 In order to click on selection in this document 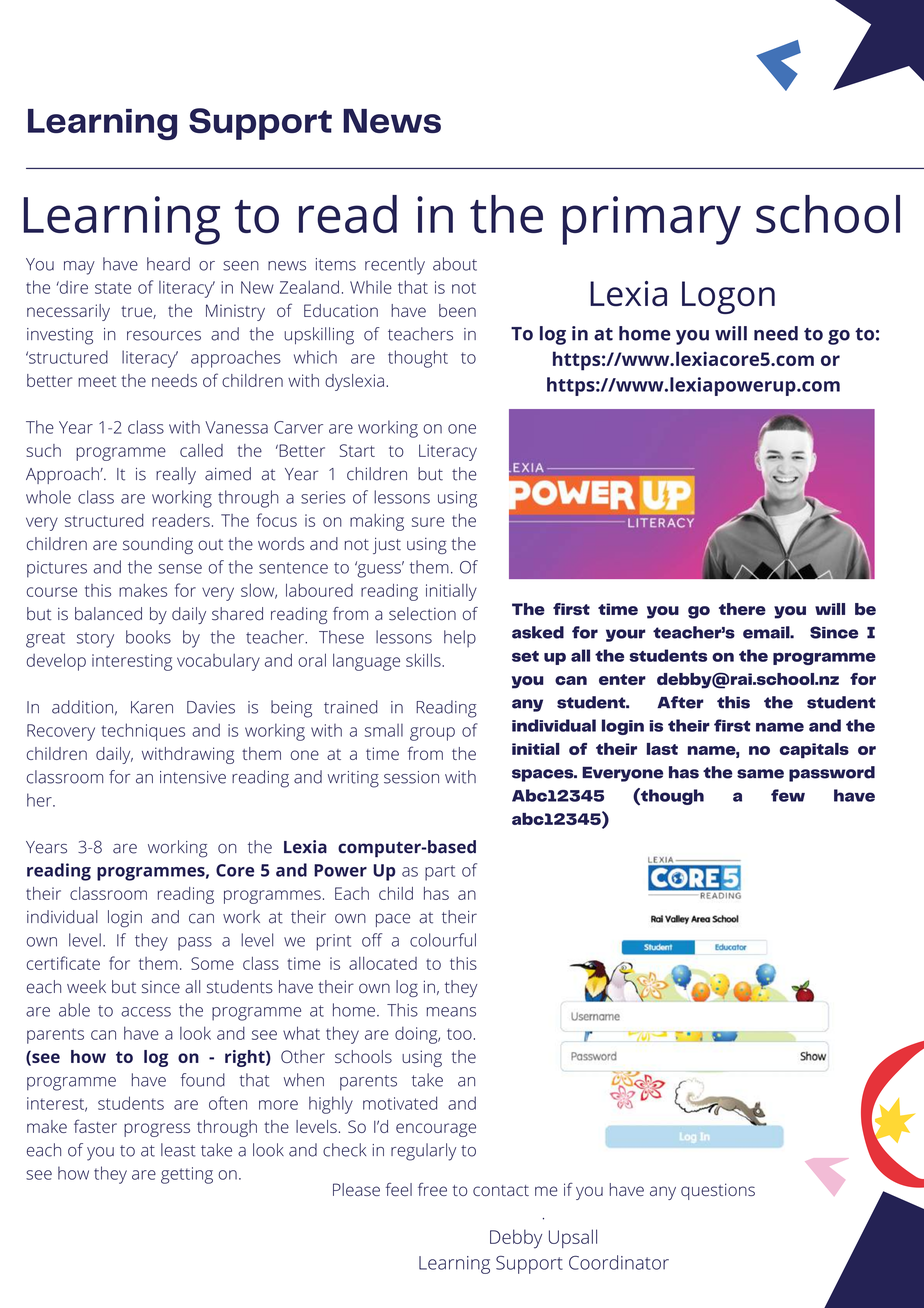, I will do `click(422, 614)`.
